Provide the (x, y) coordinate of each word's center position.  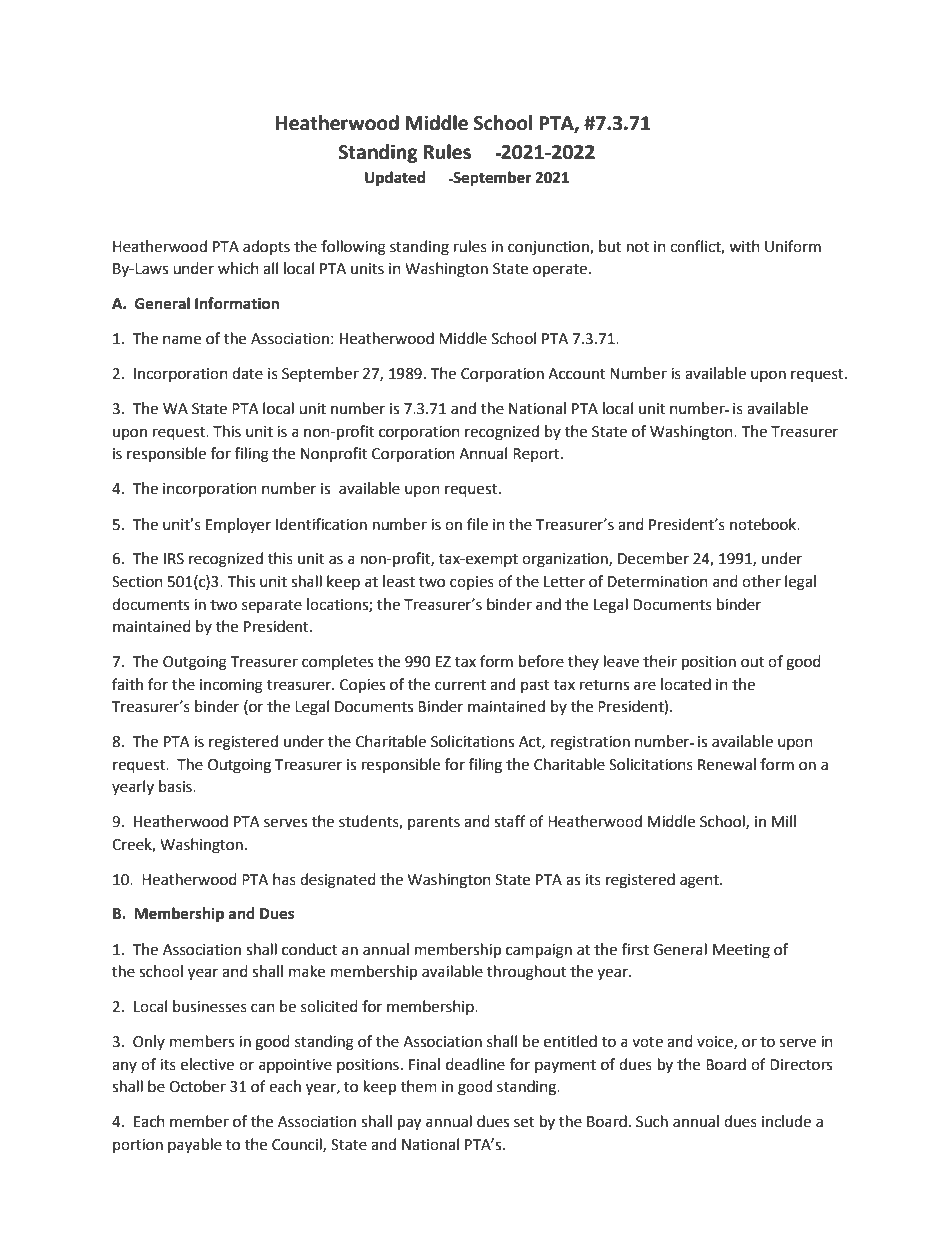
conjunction (549, 248)
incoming (231, 686)
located (686, 684)
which (238, 268)
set (524, 1122)
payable (195, 1146)
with (744, 246)
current (460, 685)
